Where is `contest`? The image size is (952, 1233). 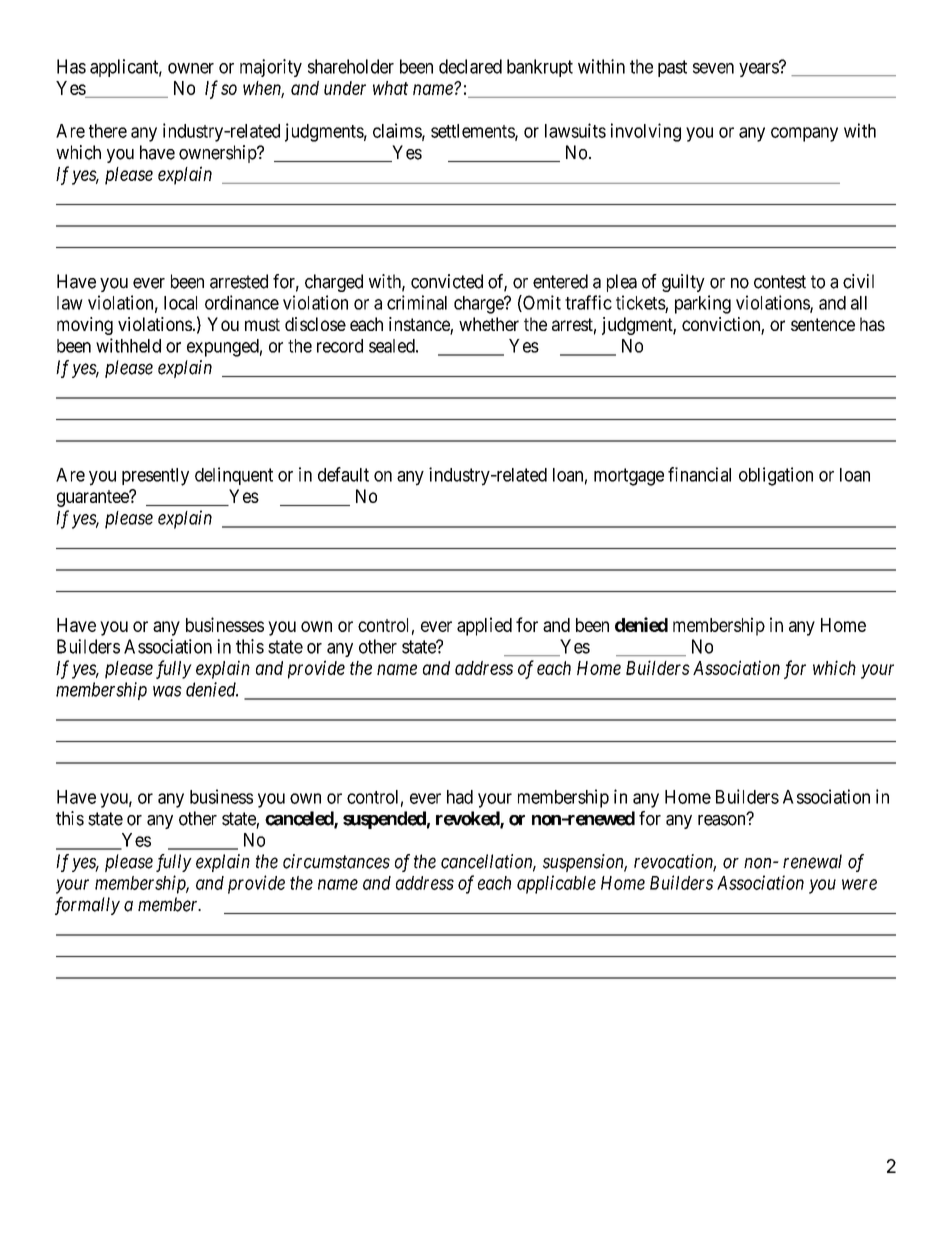
contest is located at coordinates (780, 282).
